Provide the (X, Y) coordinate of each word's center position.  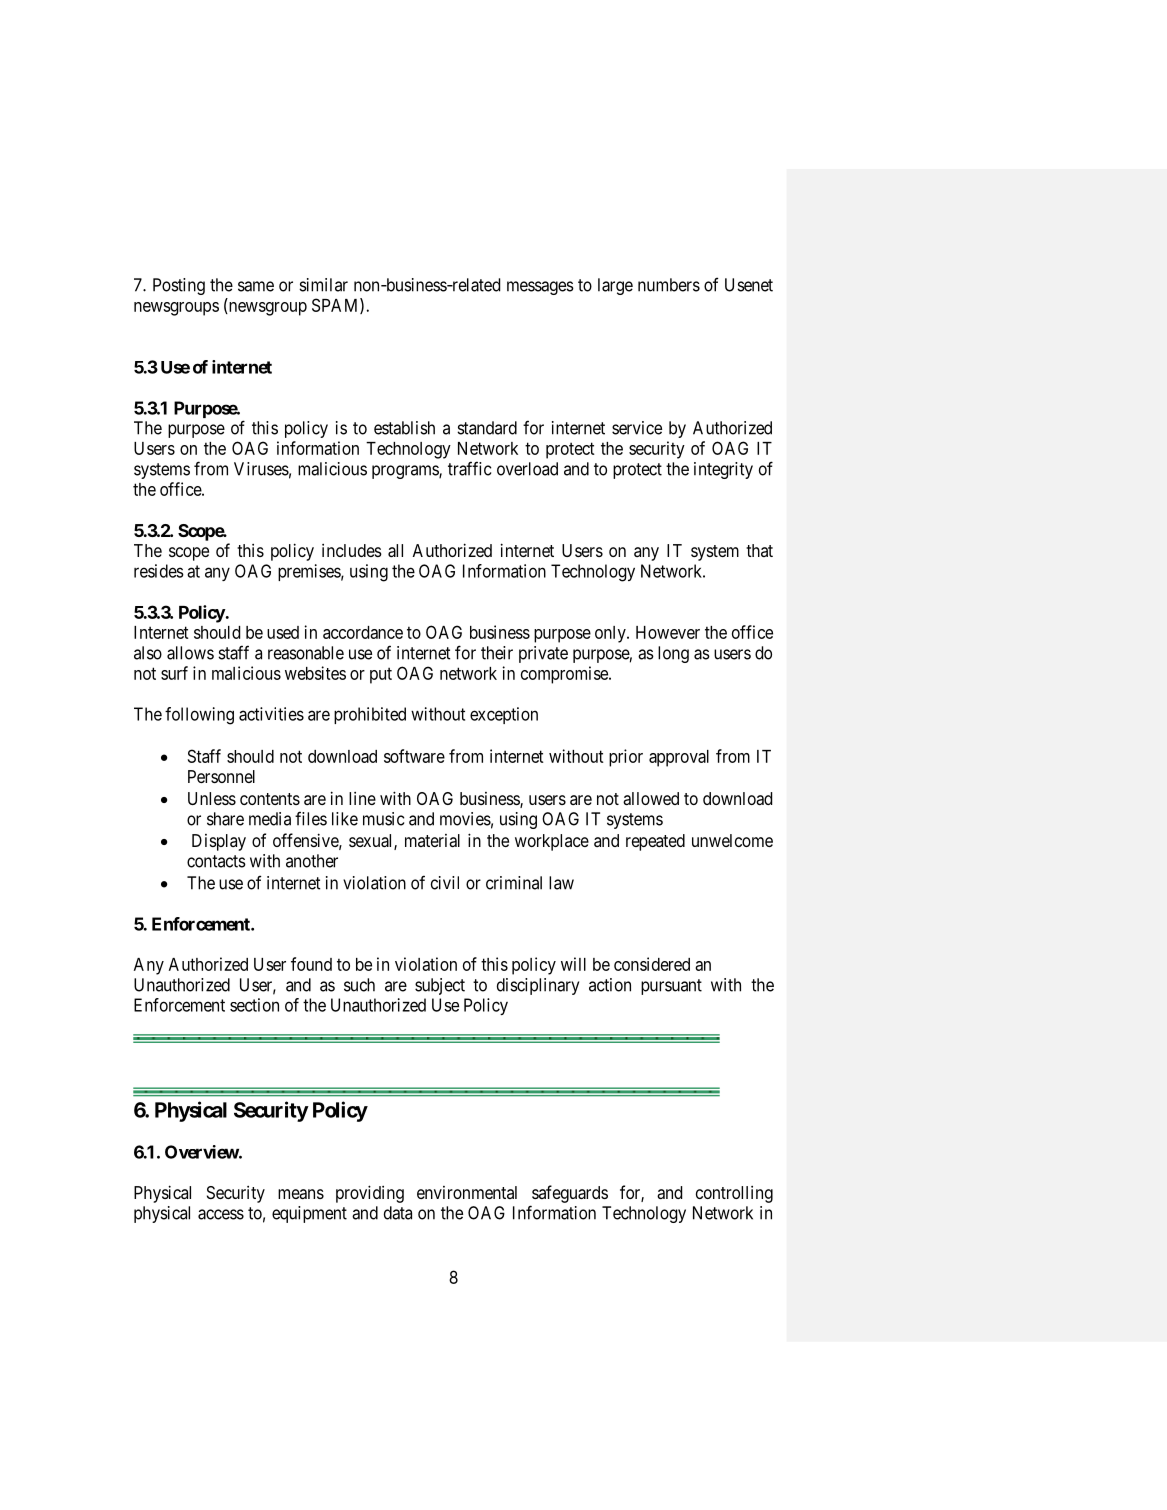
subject (440, 986)
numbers (669, 285)
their (497, 653)
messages (540, 288)
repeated (655, 842)
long (673, 654)
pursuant (671, 987)
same (256, 286)
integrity (723, 470)
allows (190, 653)
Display (219, 842)
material (432, 840)
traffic (469, 468)
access (221, 1214)
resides (159, 571)
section (254, 1005)
